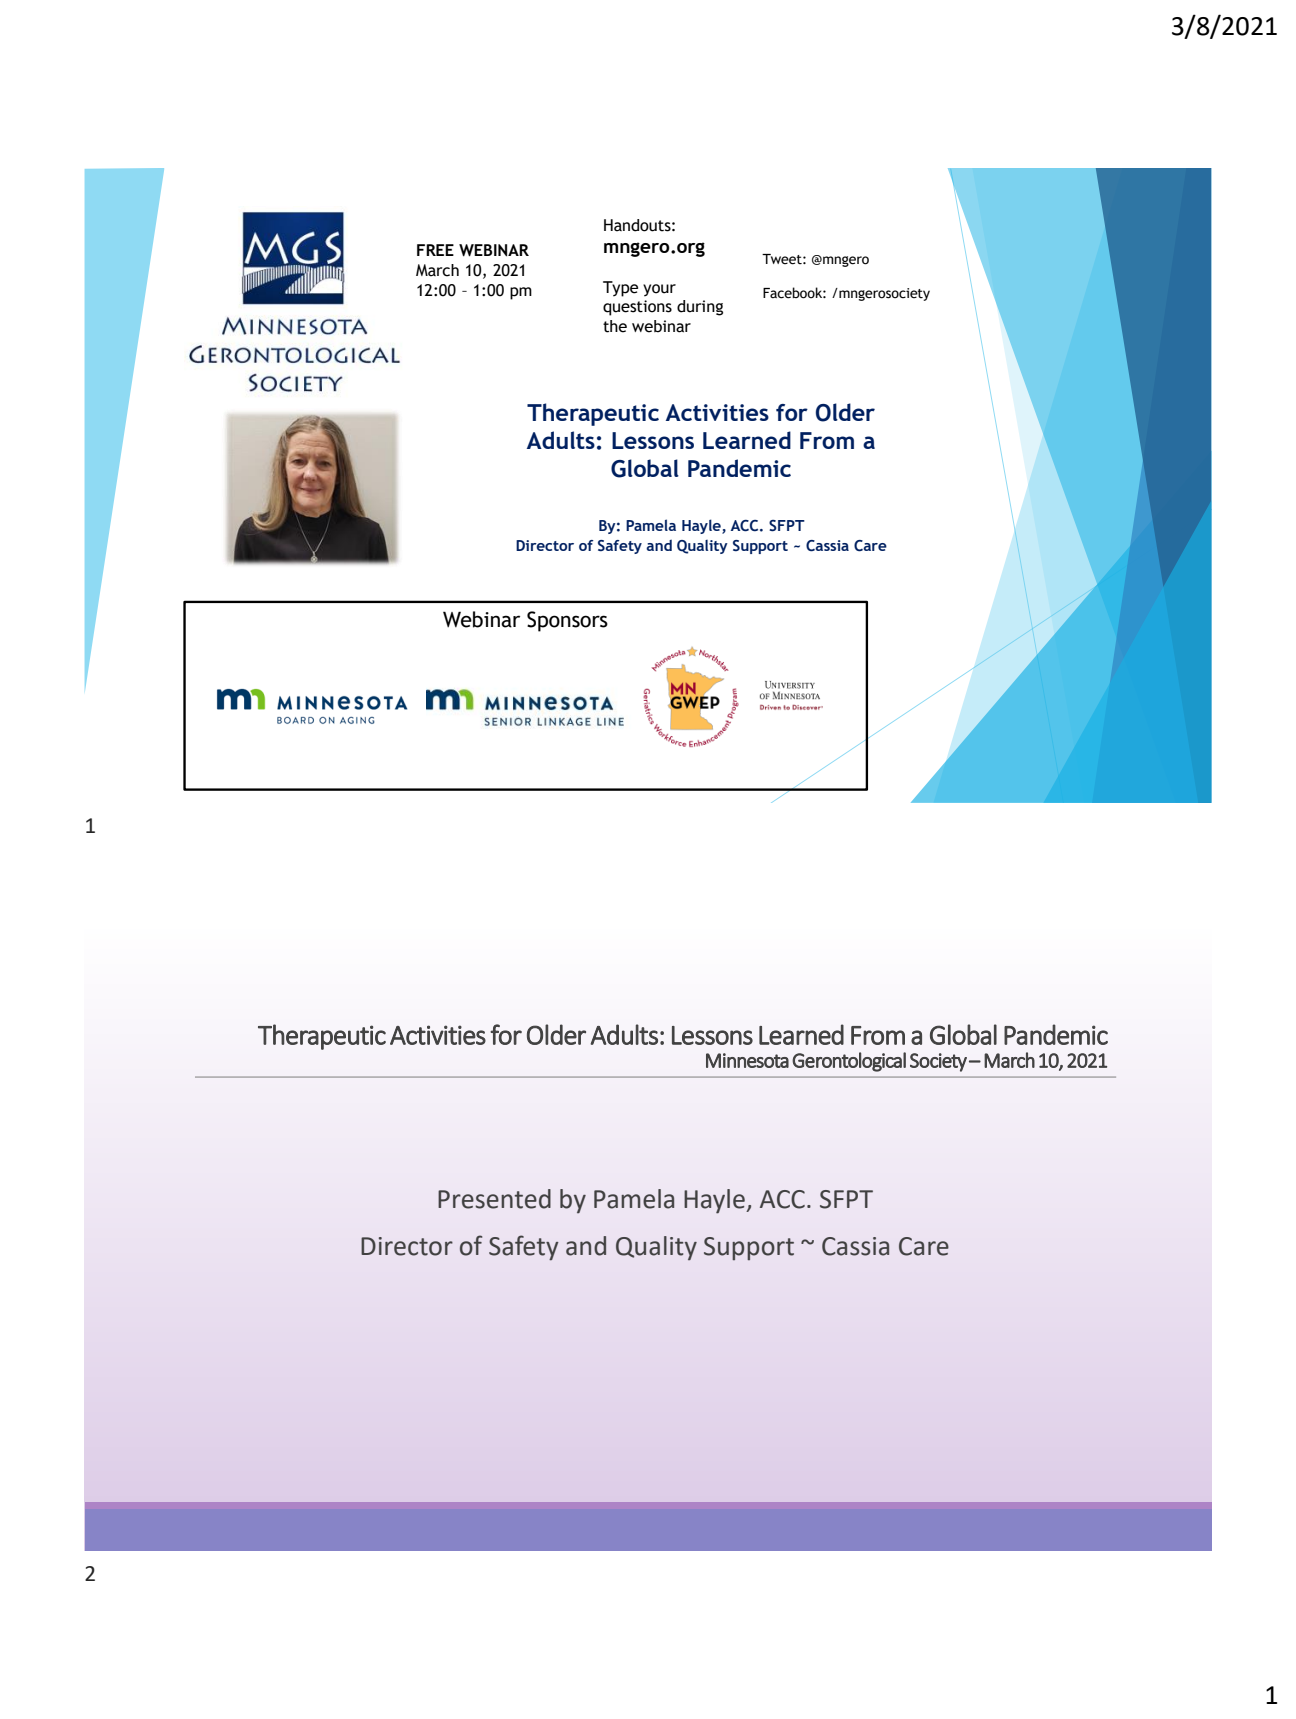 Image resolution: width=1296 pixels, height=1719 pixels. What do you see at coordinates (494, 1199) in the page?
I see `Presented` at bounding box center [494, 1199].
